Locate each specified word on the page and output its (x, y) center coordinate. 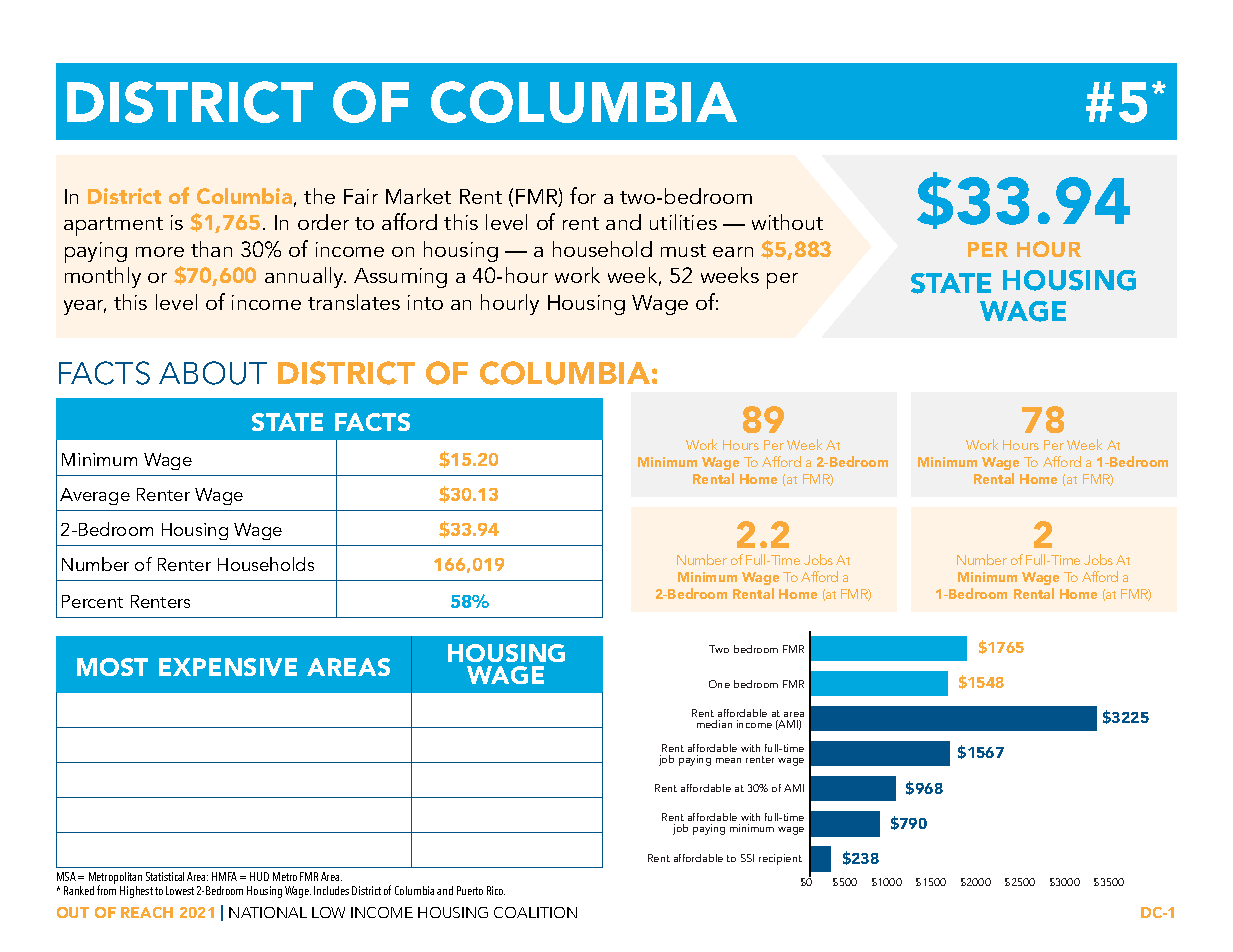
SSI (747, 858)
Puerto (470, 890)
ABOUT (213, 373)
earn (733, 252)
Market (418, 196)
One (719, 684)
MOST (112, 667)
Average (95, 496)
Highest (136, 892)
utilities (683, 222)
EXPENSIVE (228, 667)
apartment (113, 226)
